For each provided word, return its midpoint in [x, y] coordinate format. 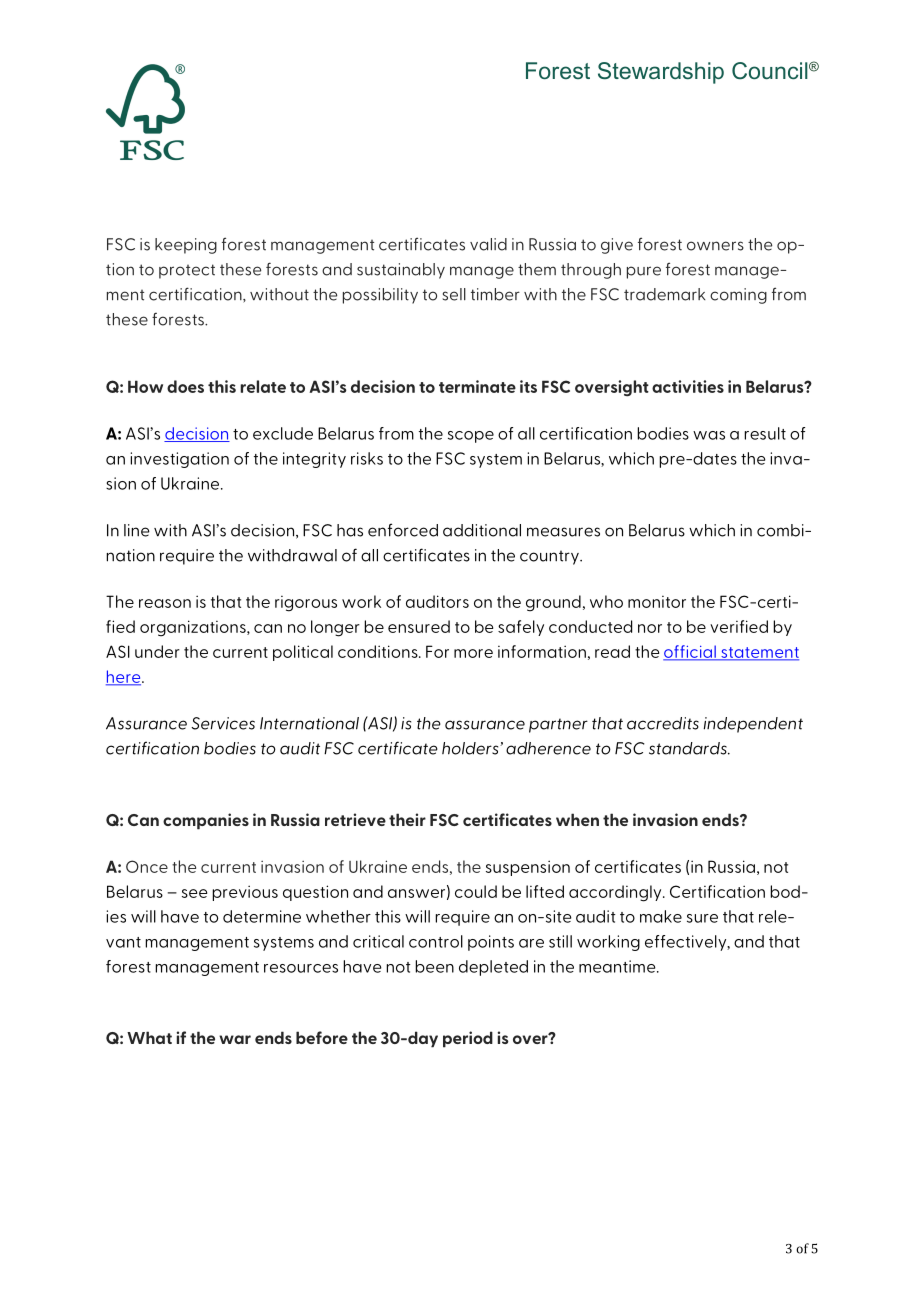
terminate [477, 386]
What [149, 1037]
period [468, 1039]
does [185, 386]
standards [689, 748]
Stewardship [661, 73]
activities [688, 386]
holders [471, 748]
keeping [186, 246]
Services [223, 723]
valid [488, 244]
